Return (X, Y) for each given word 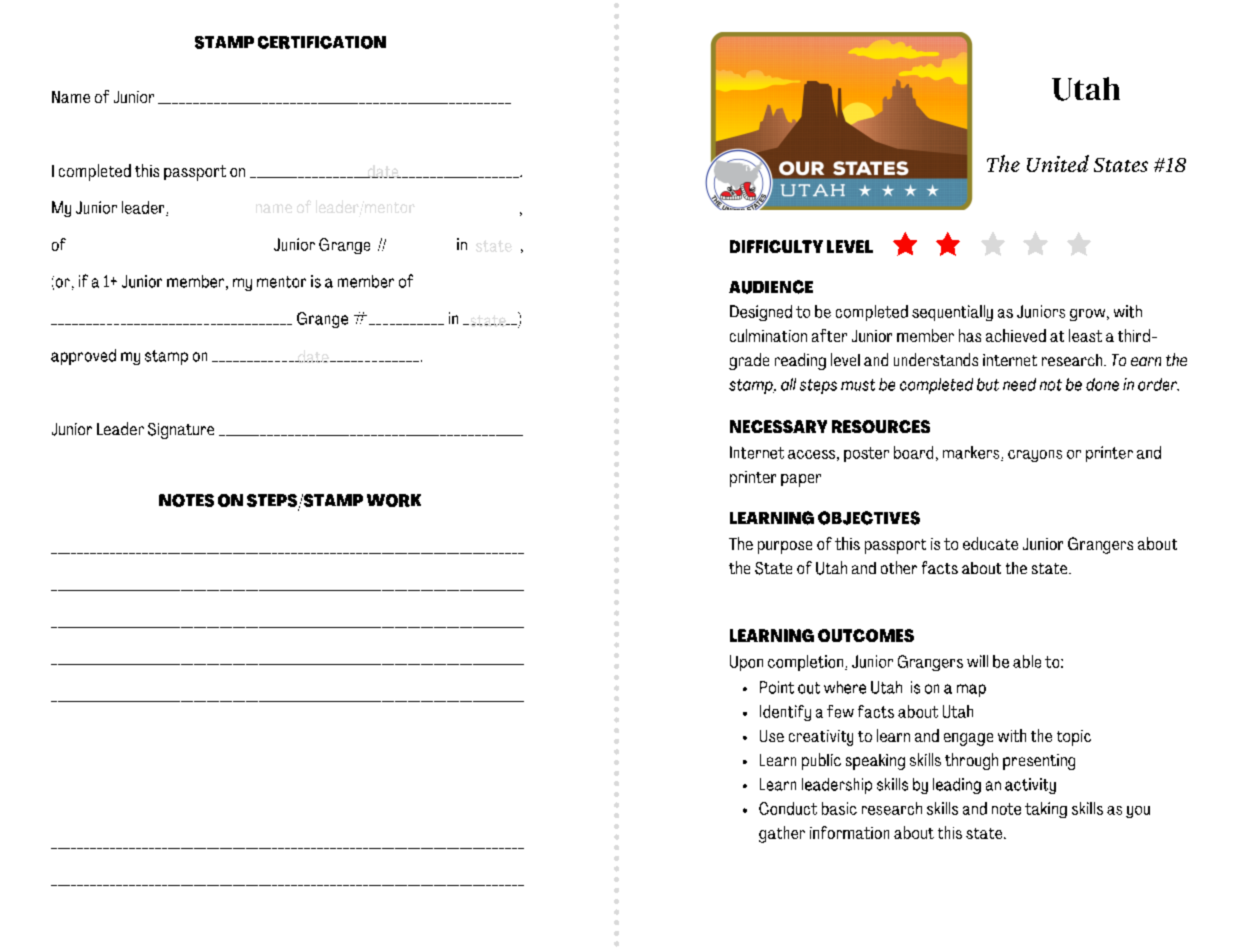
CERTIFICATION (322, 42)
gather (782, 834)
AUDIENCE (771, 287)
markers (972, 453)
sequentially (952, 313)
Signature (181, 431)
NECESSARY (778, 426)
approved (83, 357)
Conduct (788, 808)
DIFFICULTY (776, 246)
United (1058, 163)
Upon (746, 663)
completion (807, 663)
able (1027, 661)
